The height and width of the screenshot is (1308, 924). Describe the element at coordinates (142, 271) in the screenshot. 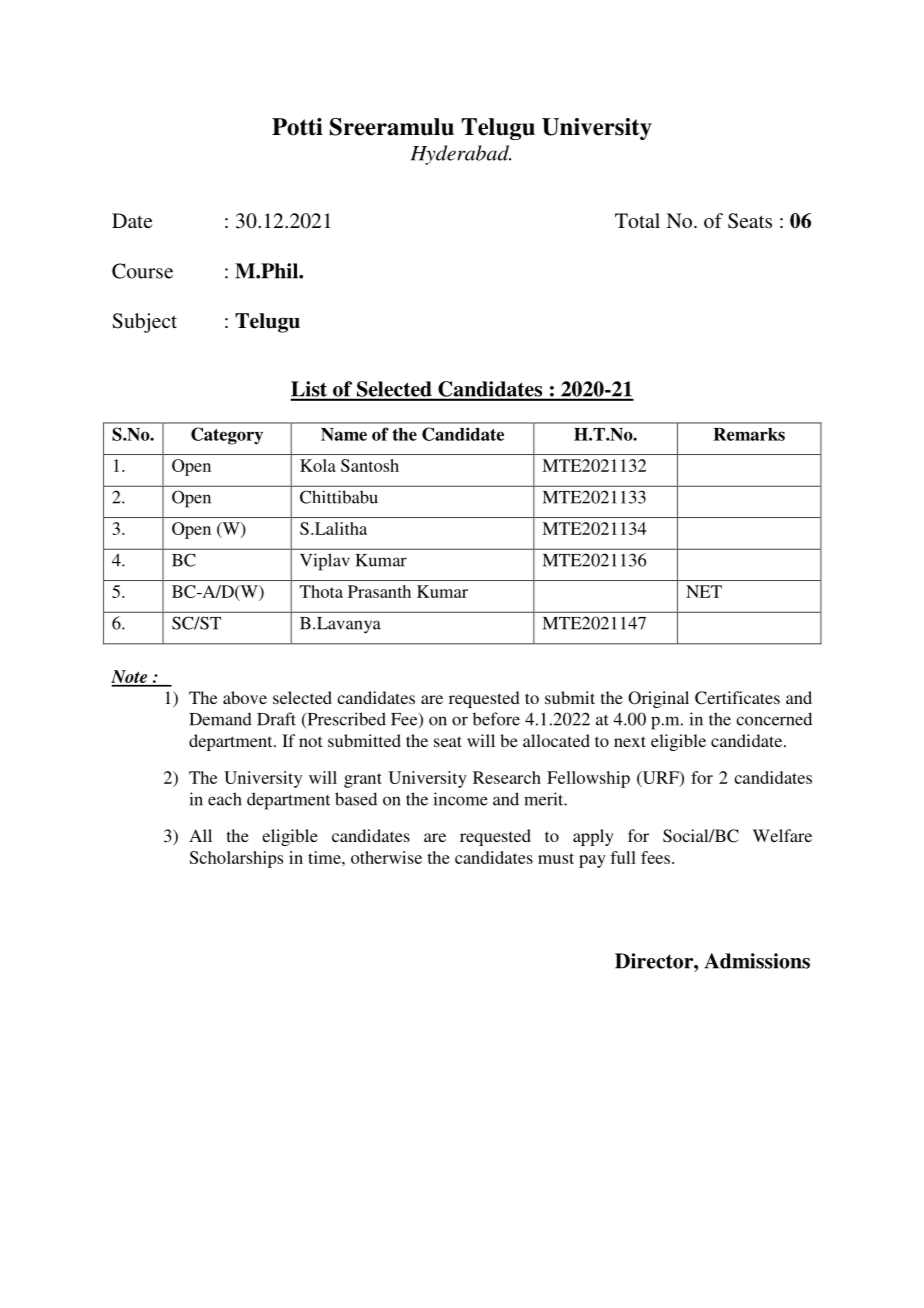

I see `Course` at that location.
